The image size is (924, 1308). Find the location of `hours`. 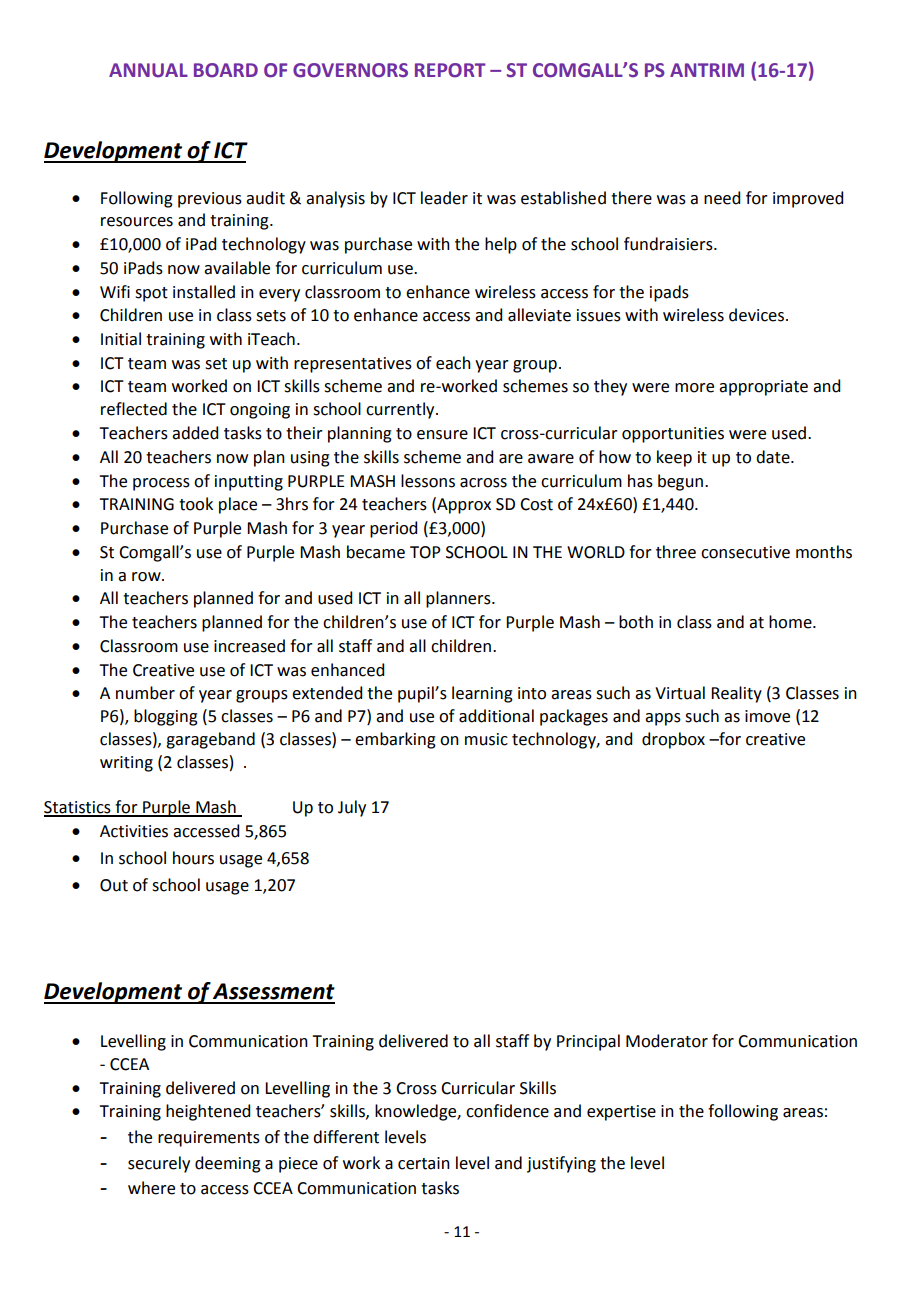

hours is located at coordinates (193, 858).
